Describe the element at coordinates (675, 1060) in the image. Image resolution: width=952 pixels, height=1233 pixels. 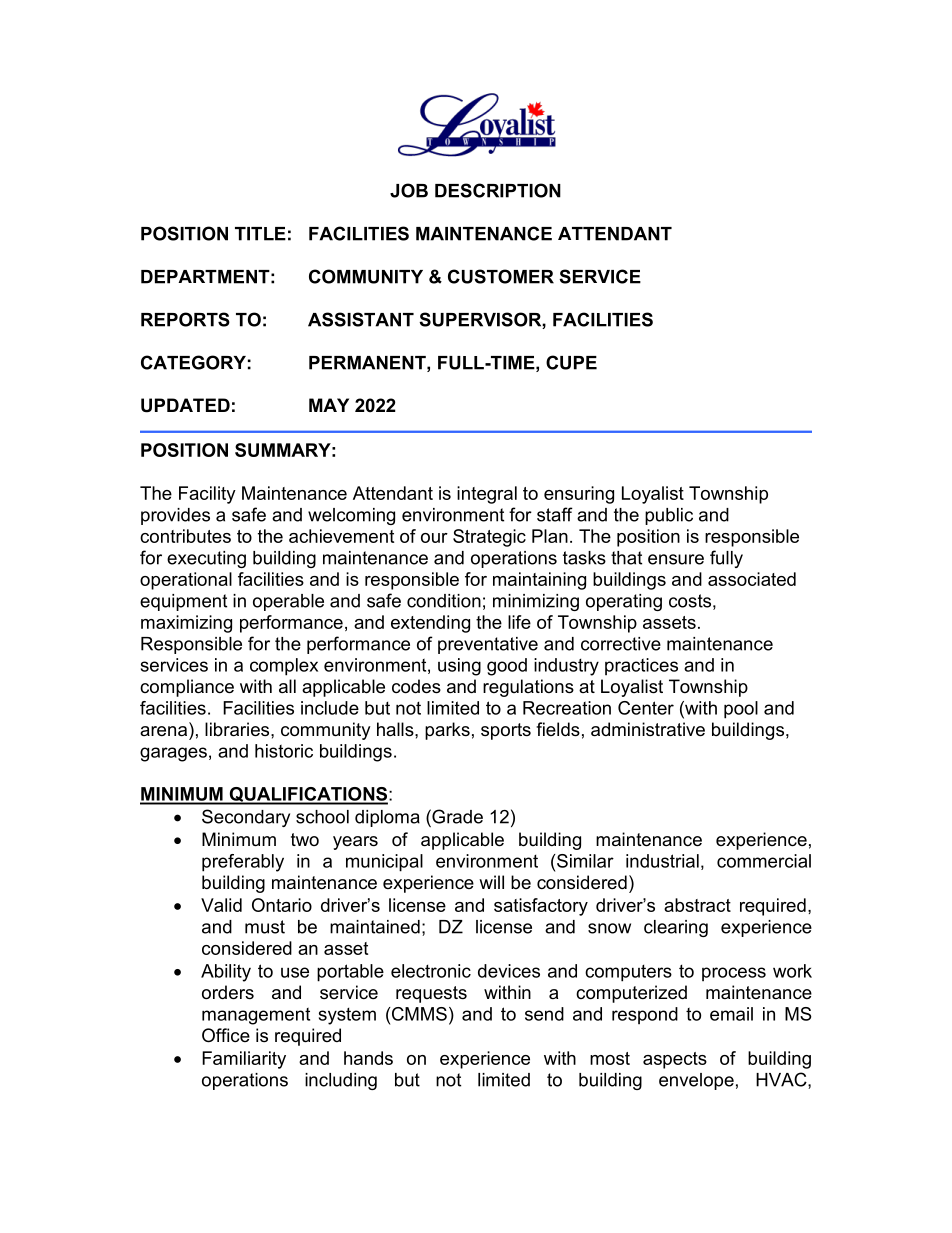
I see `aspects` at that location.
